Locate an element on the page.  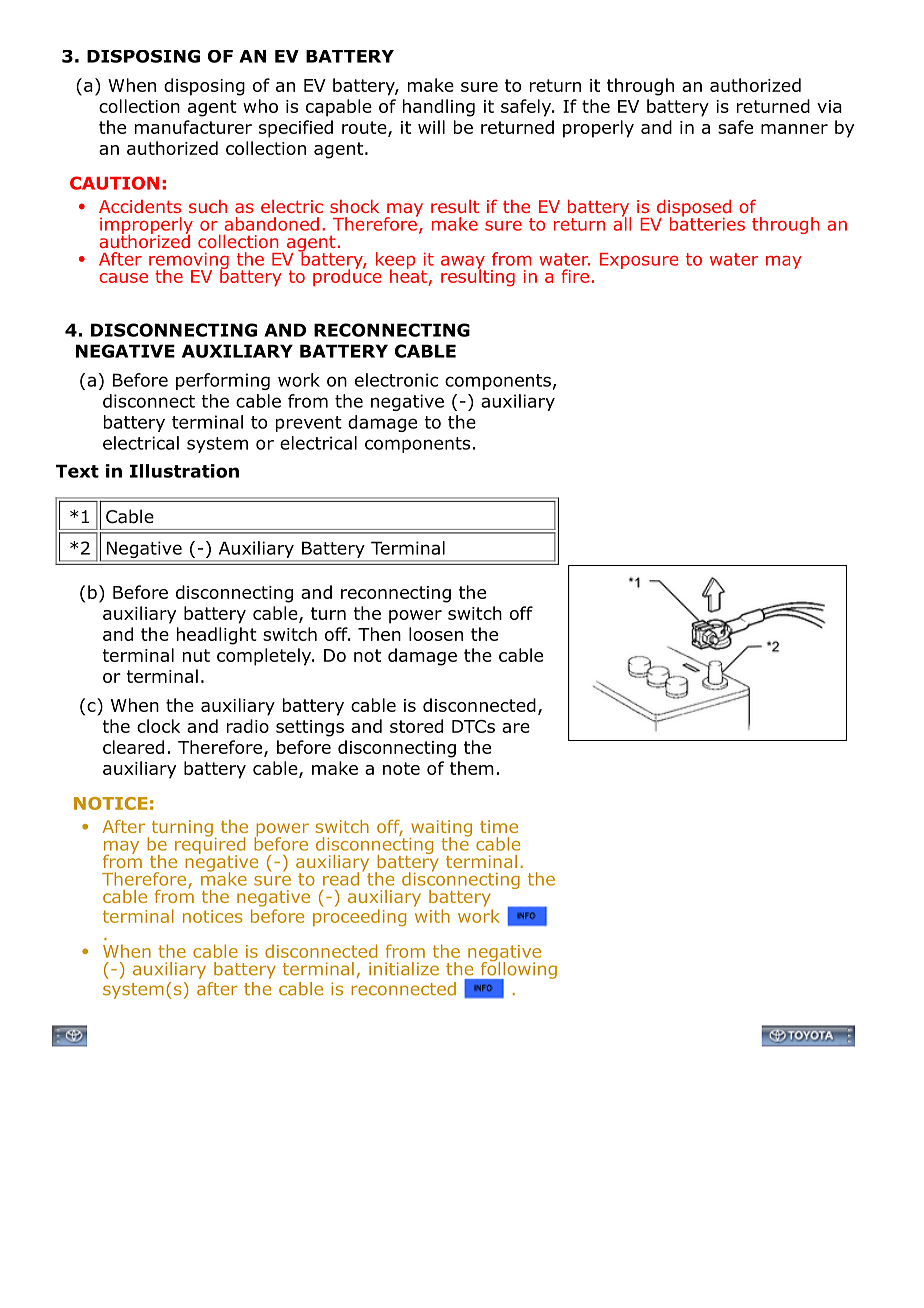
will is located at coordinates (431, 127).
